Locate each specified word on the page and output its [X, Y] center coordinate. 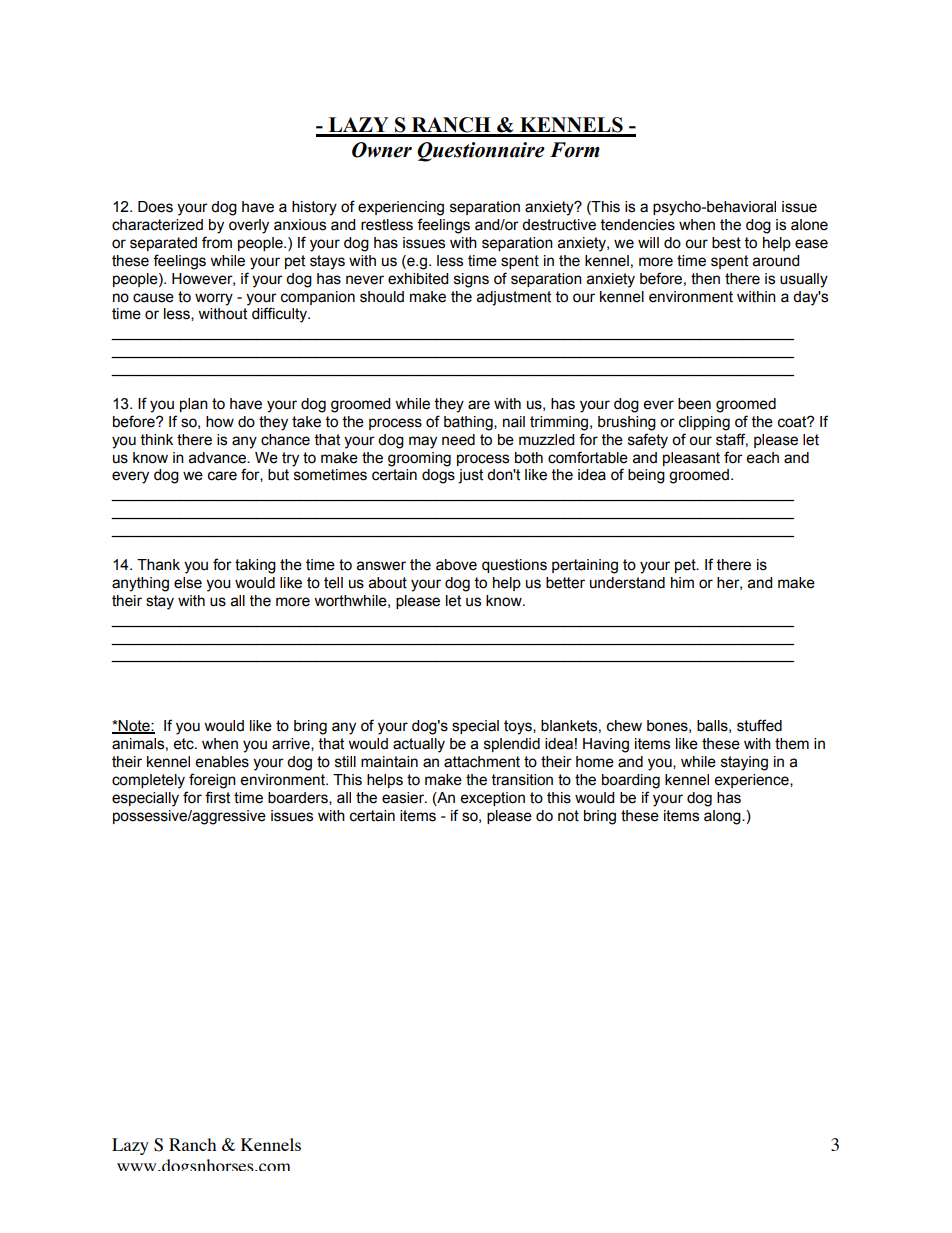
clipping [704, 423]
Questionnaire [481, 152]
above [456, 565]
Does [155, 207]
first [217, 797]
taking [255, 566]
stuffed [759, 725]
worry [214, 299]
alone [809, 225]
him [682, 582]
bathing [469, 423]
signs [471, 280]
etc [185, 744]
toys [519, 727]
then [705, 279]
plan [194, 405]
